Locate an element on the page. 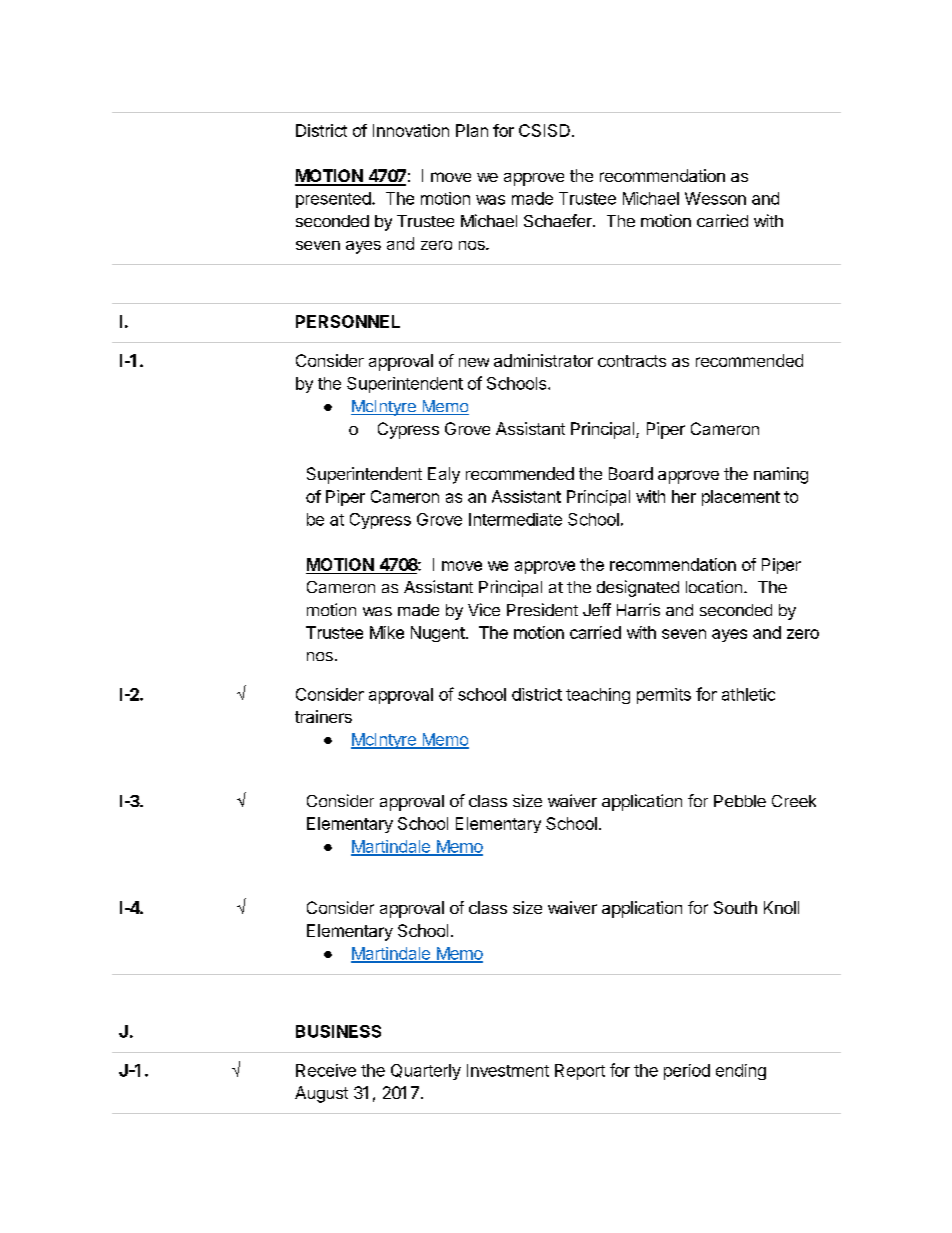 The width and height of the document is (952, 1233). trainers is located at coordinates (323, 716).
